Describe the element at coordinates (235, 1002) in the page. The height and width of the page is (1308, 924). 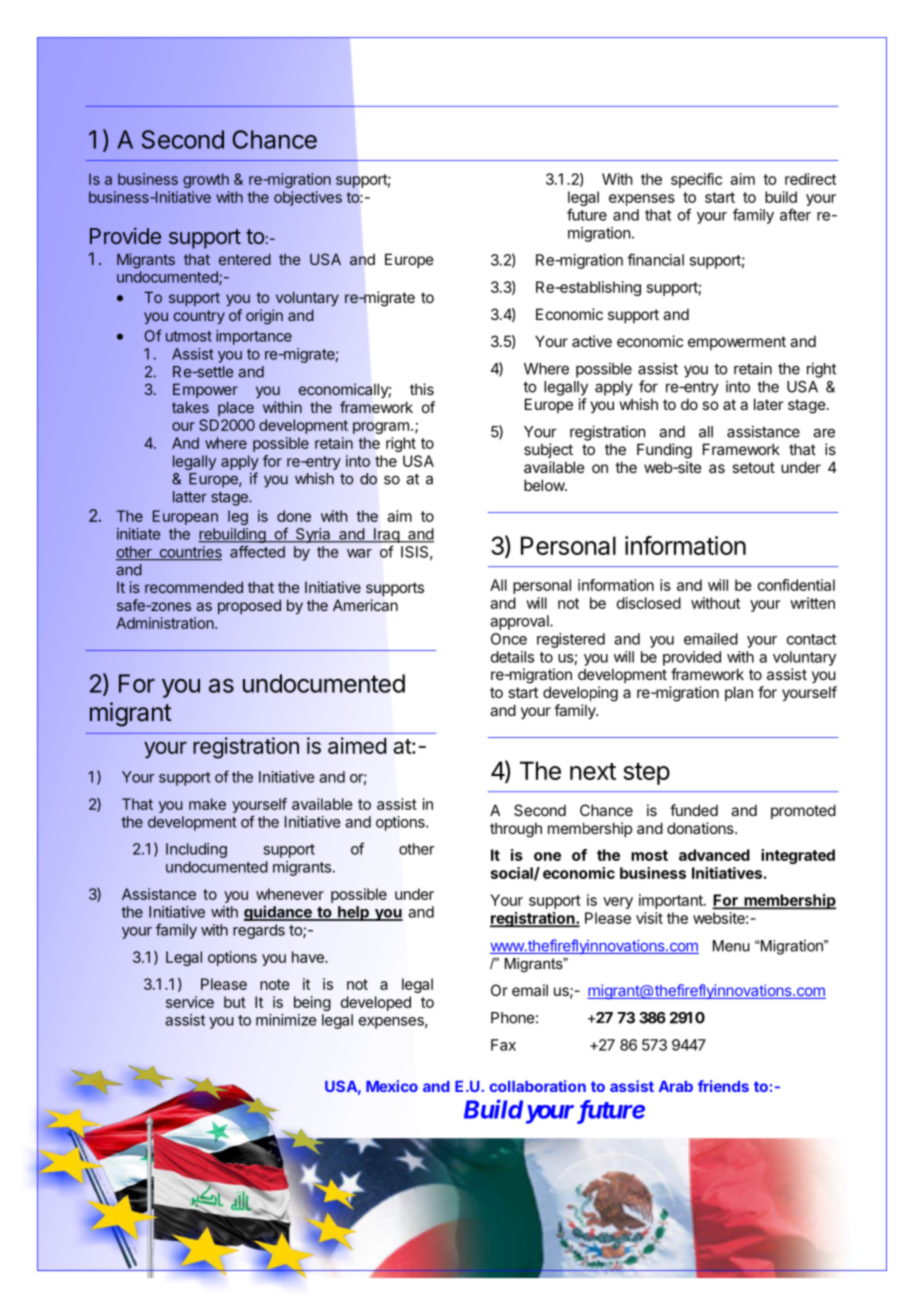
I see `but` at that location.
